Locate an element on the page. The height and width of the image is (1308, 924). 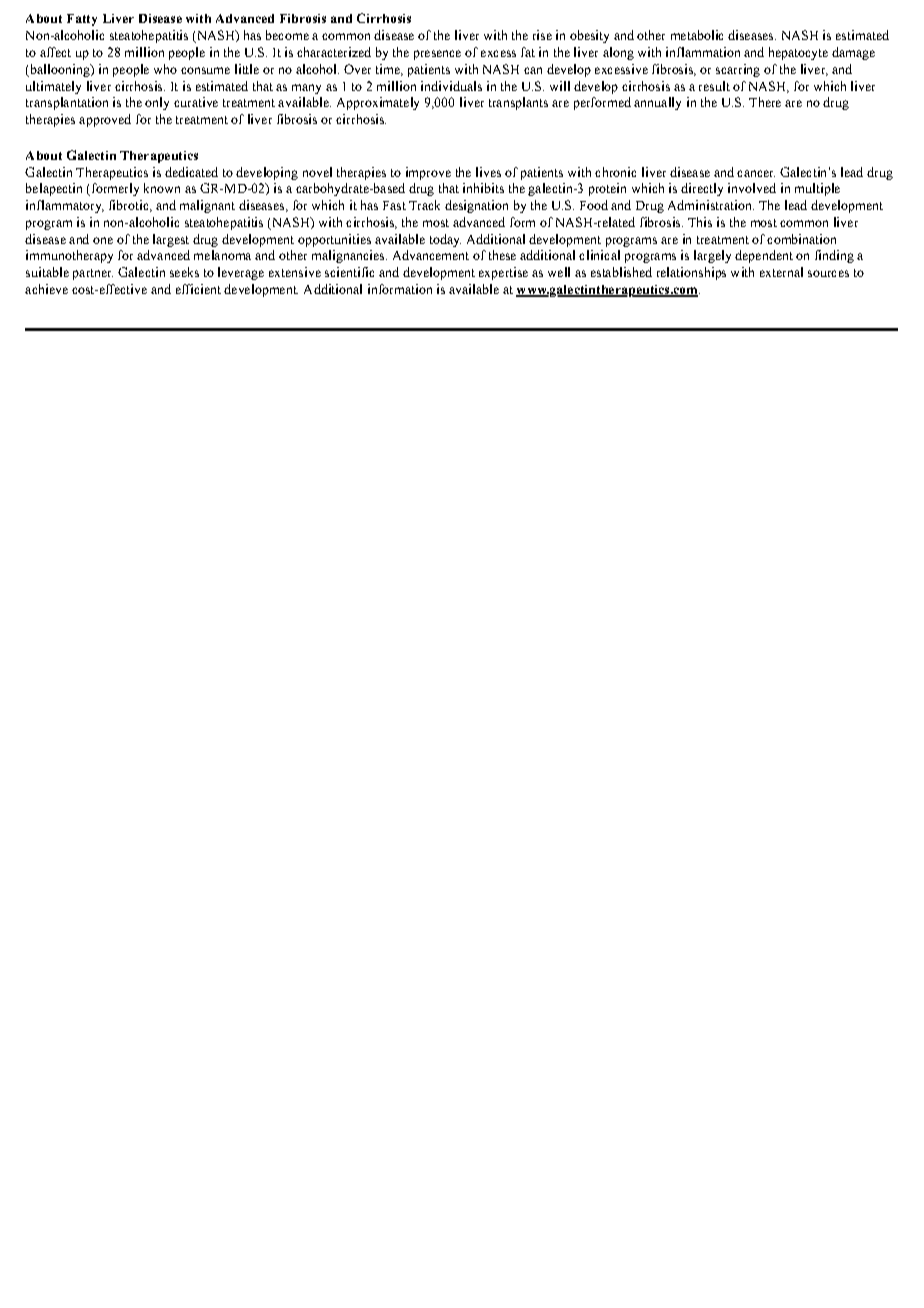
metabolic is located at coordinates (697, 35).
